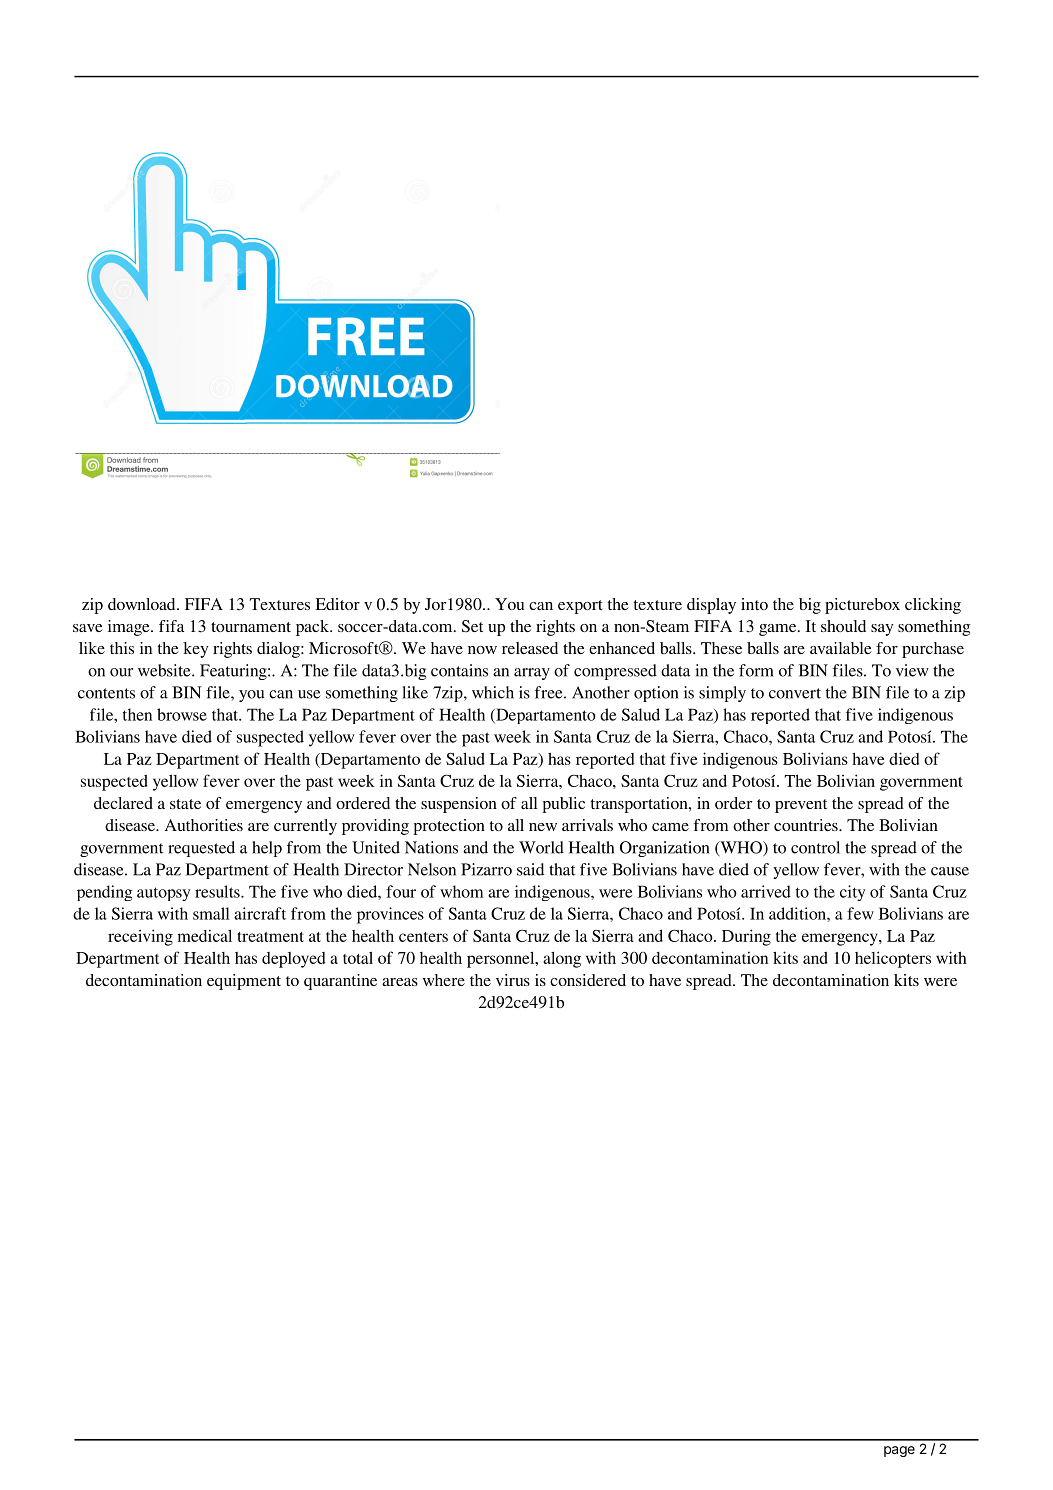 The height and width of the document is (1490, 1053). What do you see at coordinates (530, 648) in the document?
I see `released` at bounding box center [530, 648].
